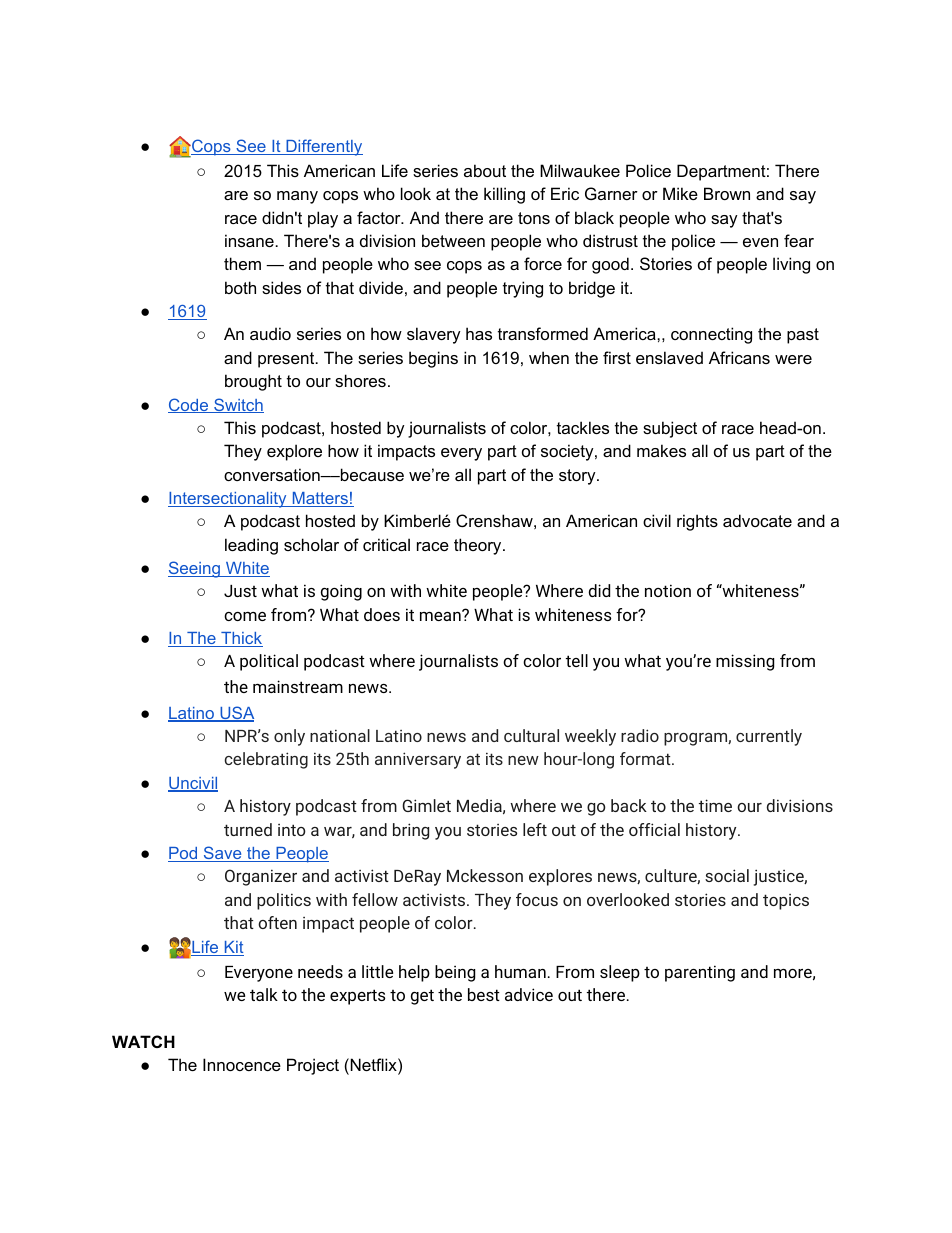 The image size is (952, 1233). Describe the element at coordinates (245, 616) in the image. I see `come` at that location.
